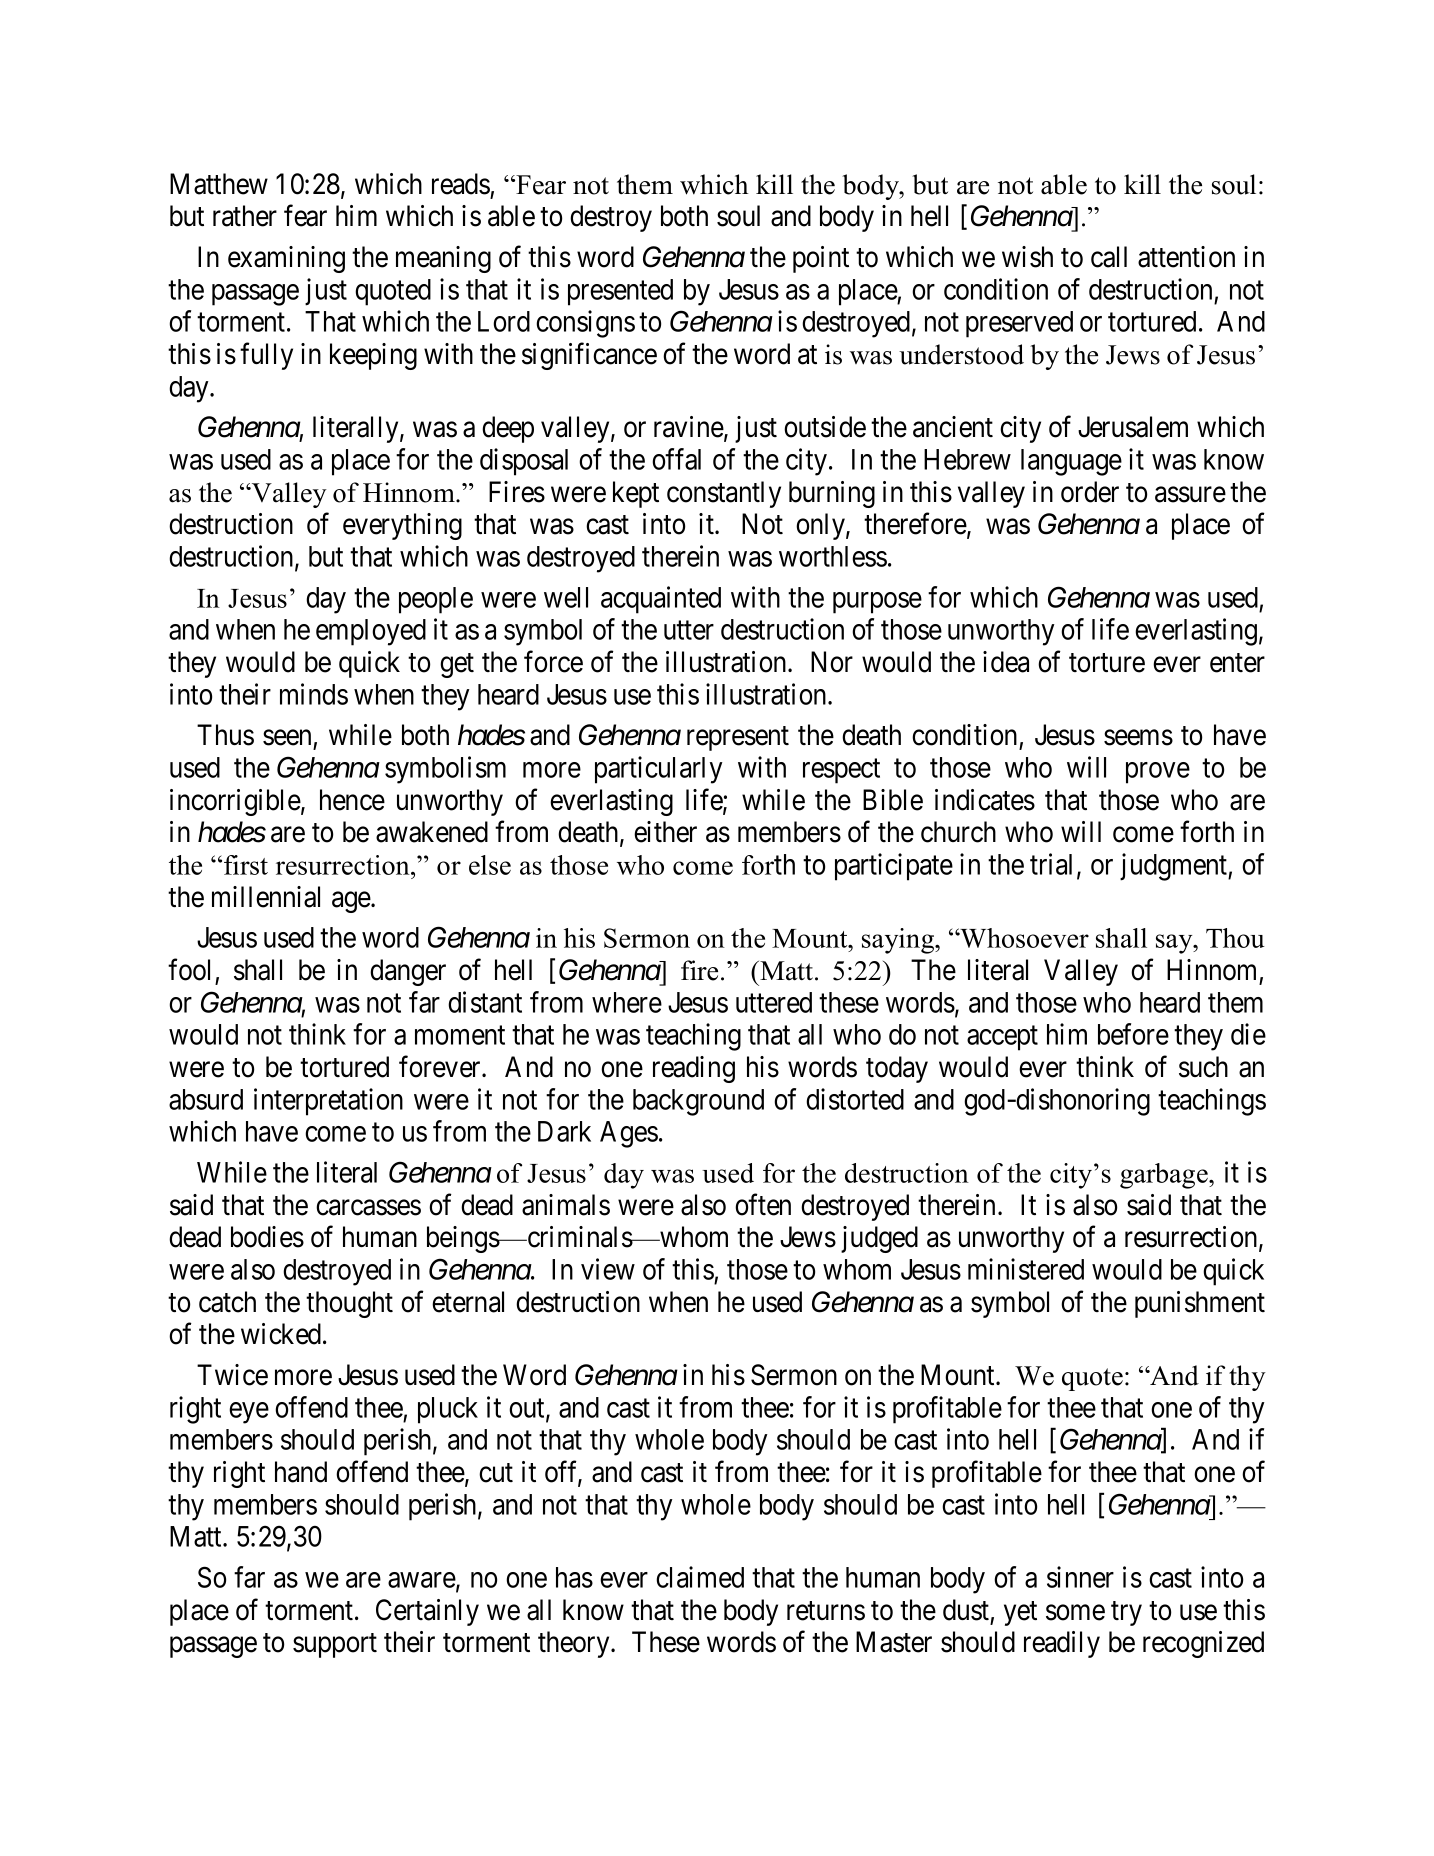 The height and width of the screenshot is (1856, 1434). I want to click on millennial, so click(266, 897).
